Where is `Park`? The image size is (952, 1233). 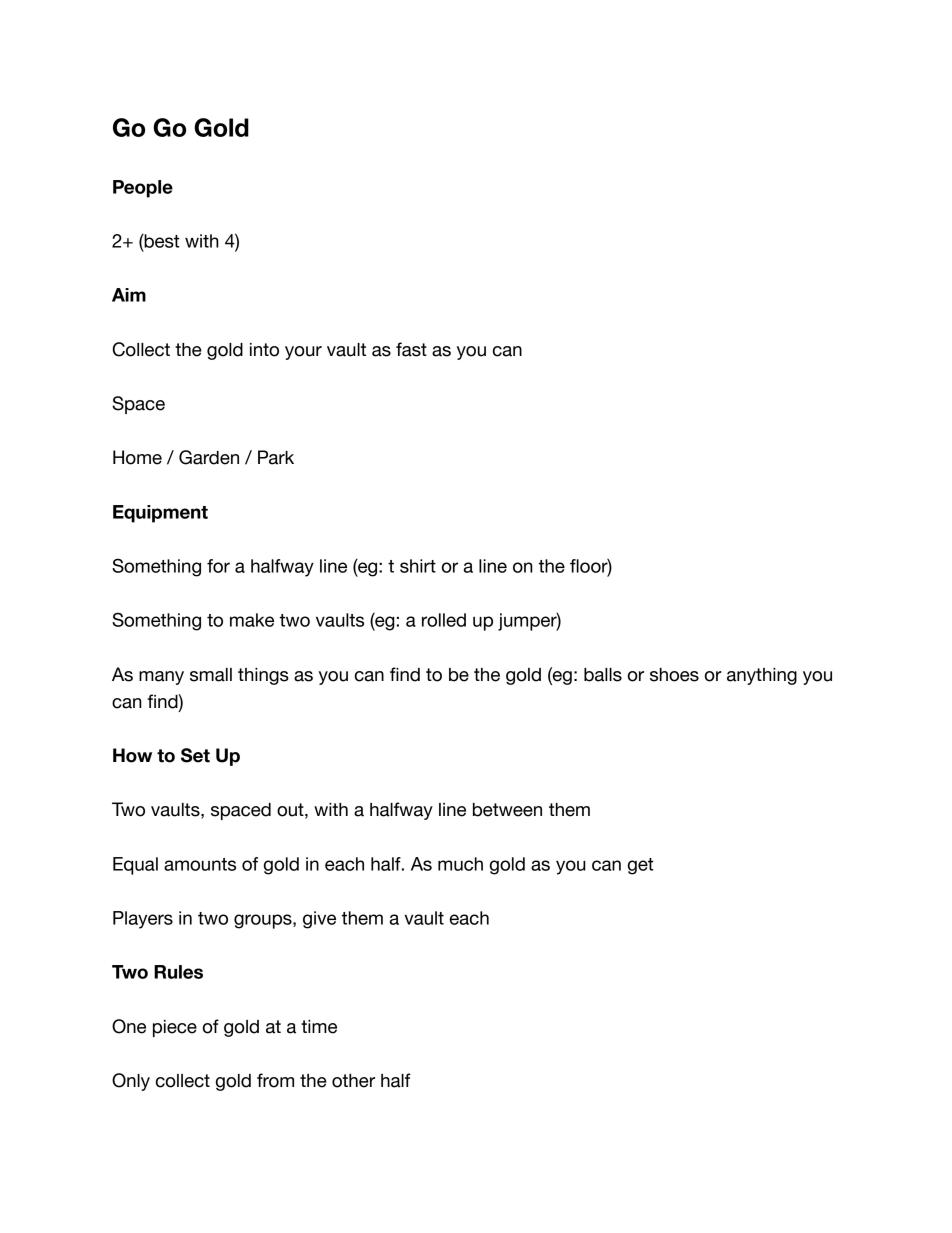
Park is located at coordinates (276, 457).
